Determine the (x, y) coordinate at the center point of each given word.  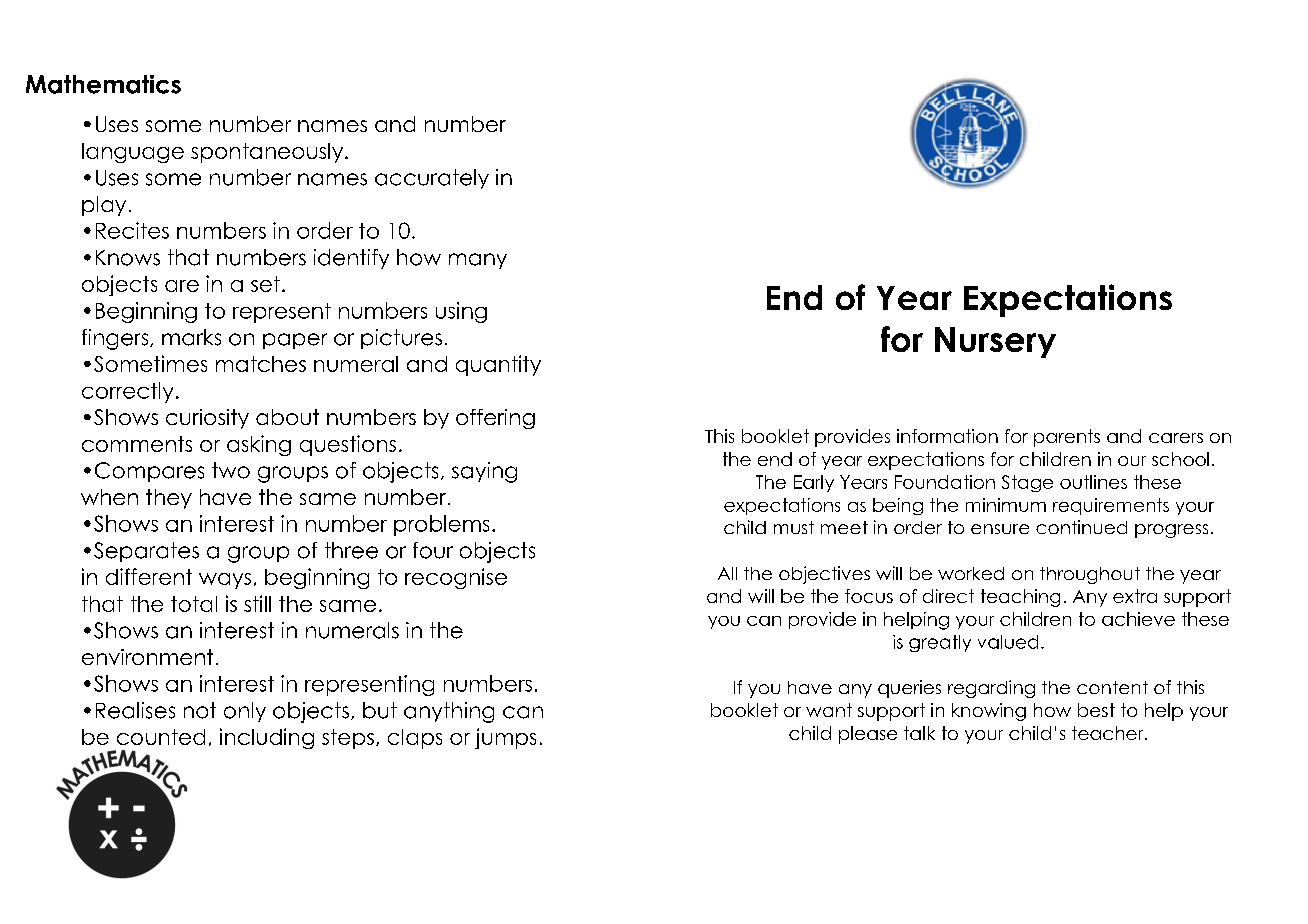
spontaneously (268, 153)
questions (348, 445)
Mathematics (103, 84)
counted (161, 737)
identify (351, 259)
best (1096, 710)
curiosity (207, 419)
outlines (1093, 482)
